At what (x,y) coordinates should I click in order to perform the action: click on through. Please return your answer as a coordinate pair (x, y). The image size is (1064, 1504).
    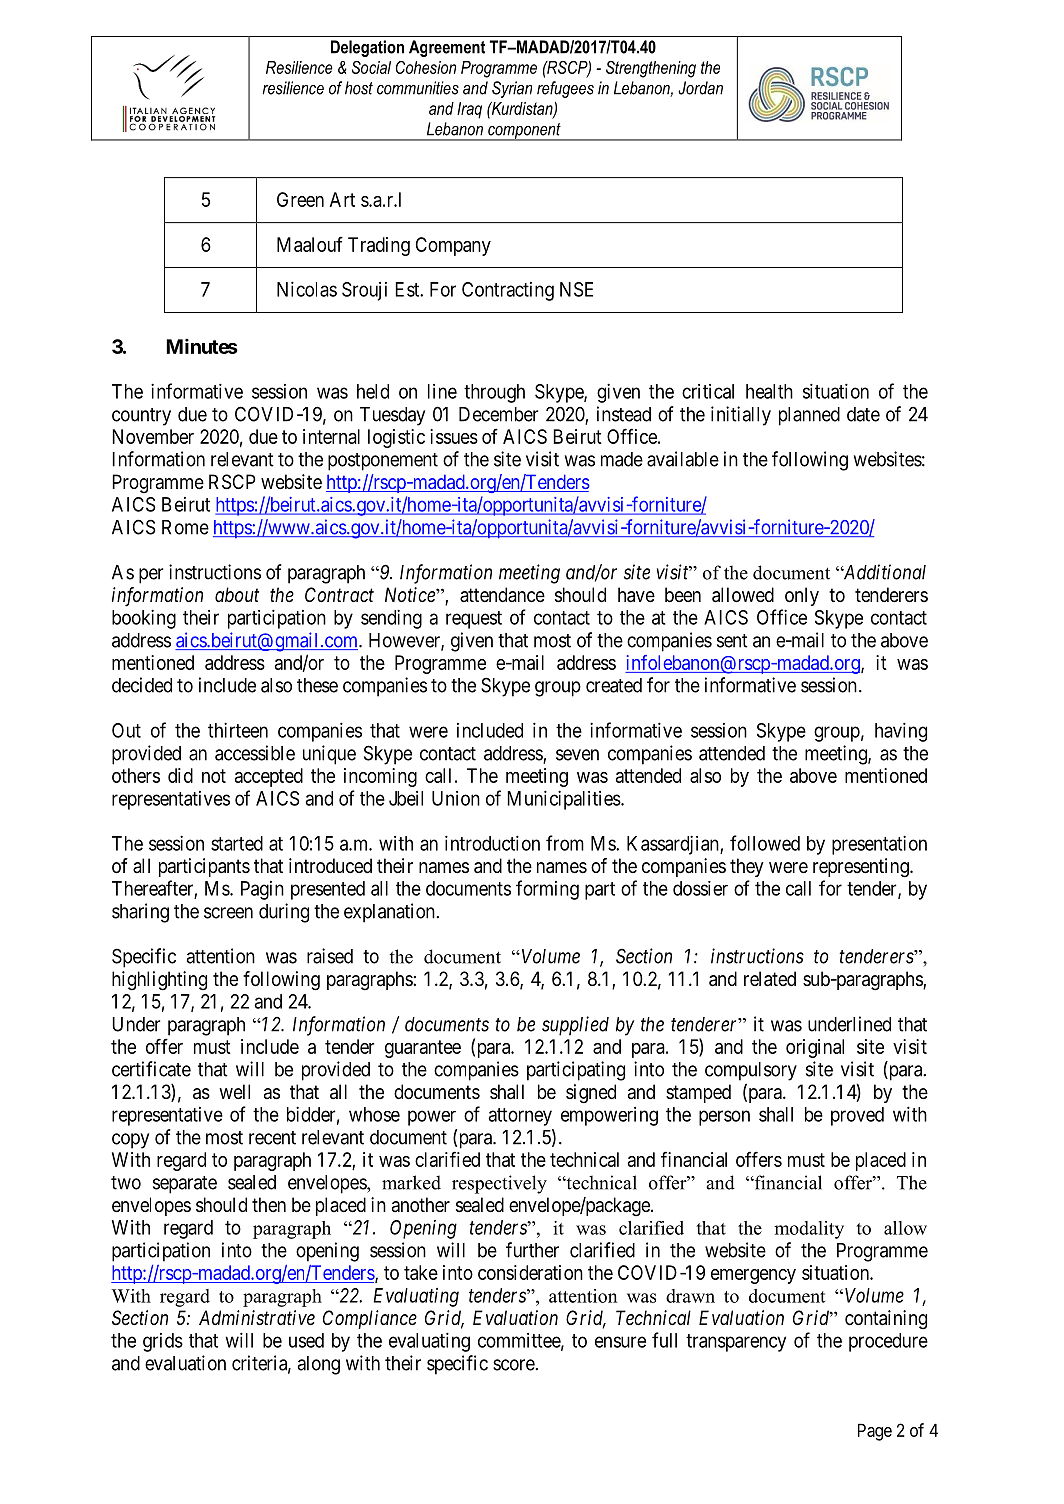
    Looking at the image, I should click on (494, 393).
